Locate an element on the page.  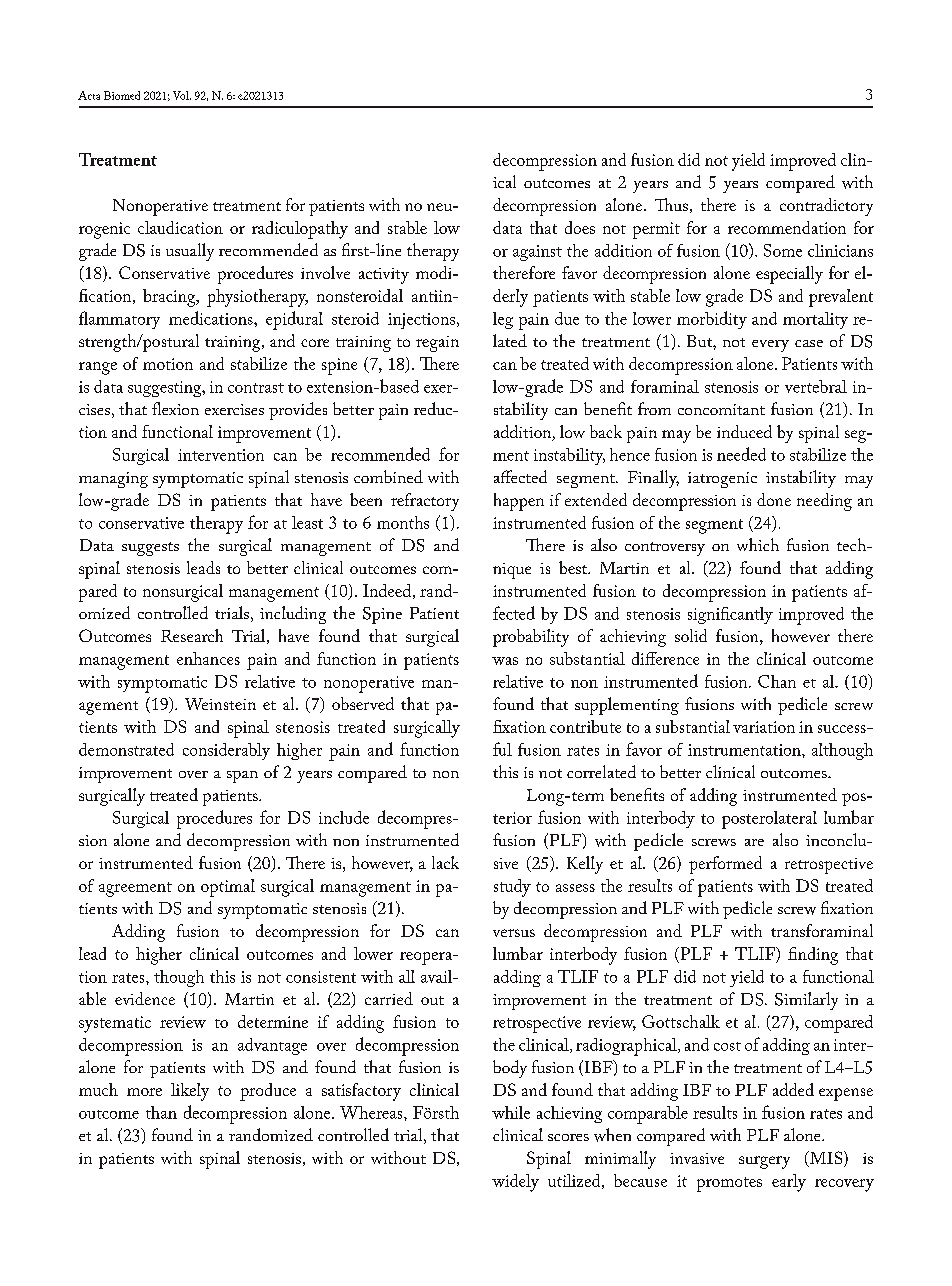
significantly is located at coordinates (730, 615).
